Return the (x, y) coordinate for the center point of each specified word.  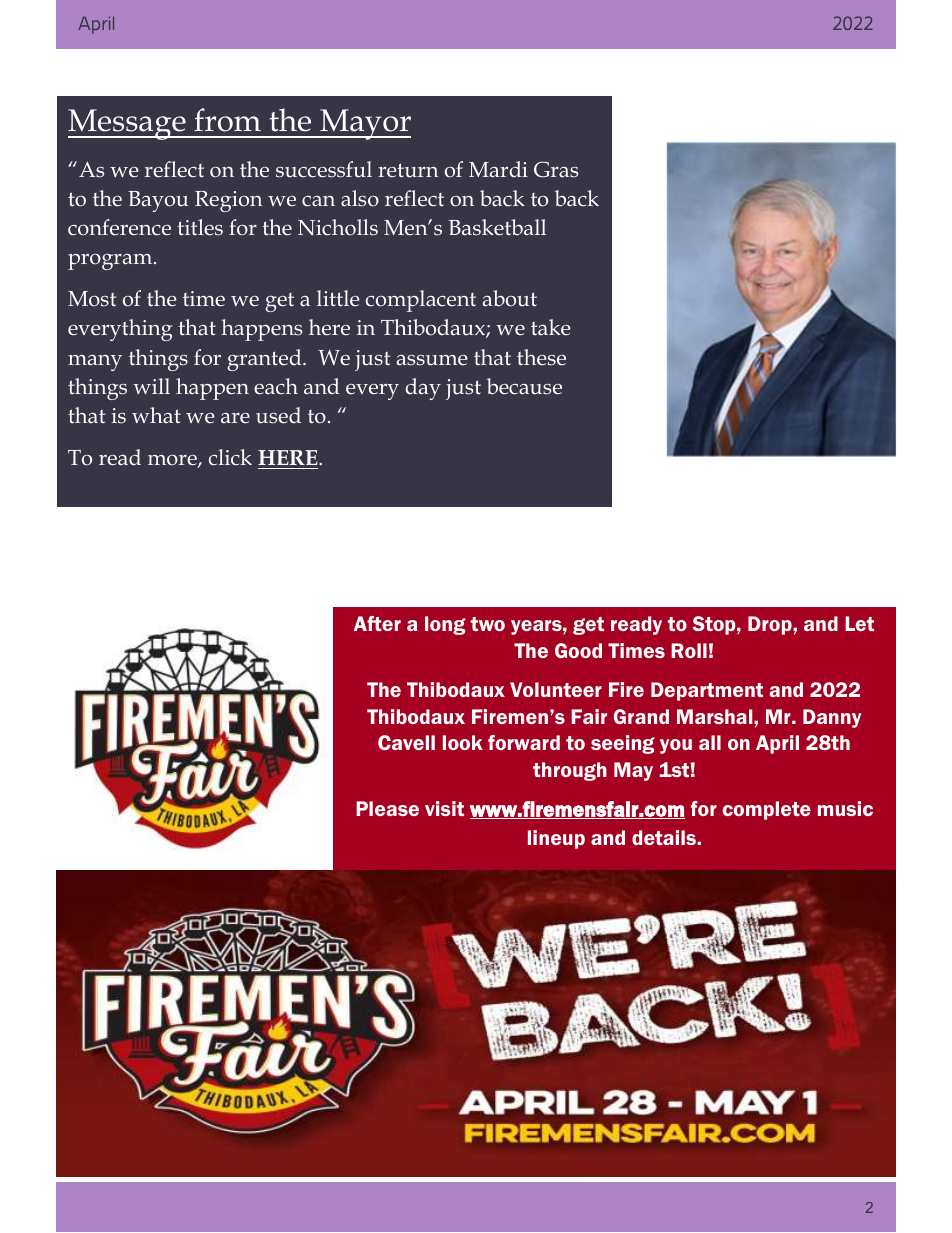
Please (387, 808)
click (230, 457)
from (227, 120)
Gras (556, 169)
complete (766, 810)
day (423, 389)
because (524, 386)
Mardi (498, 169)
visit (444, 808)
